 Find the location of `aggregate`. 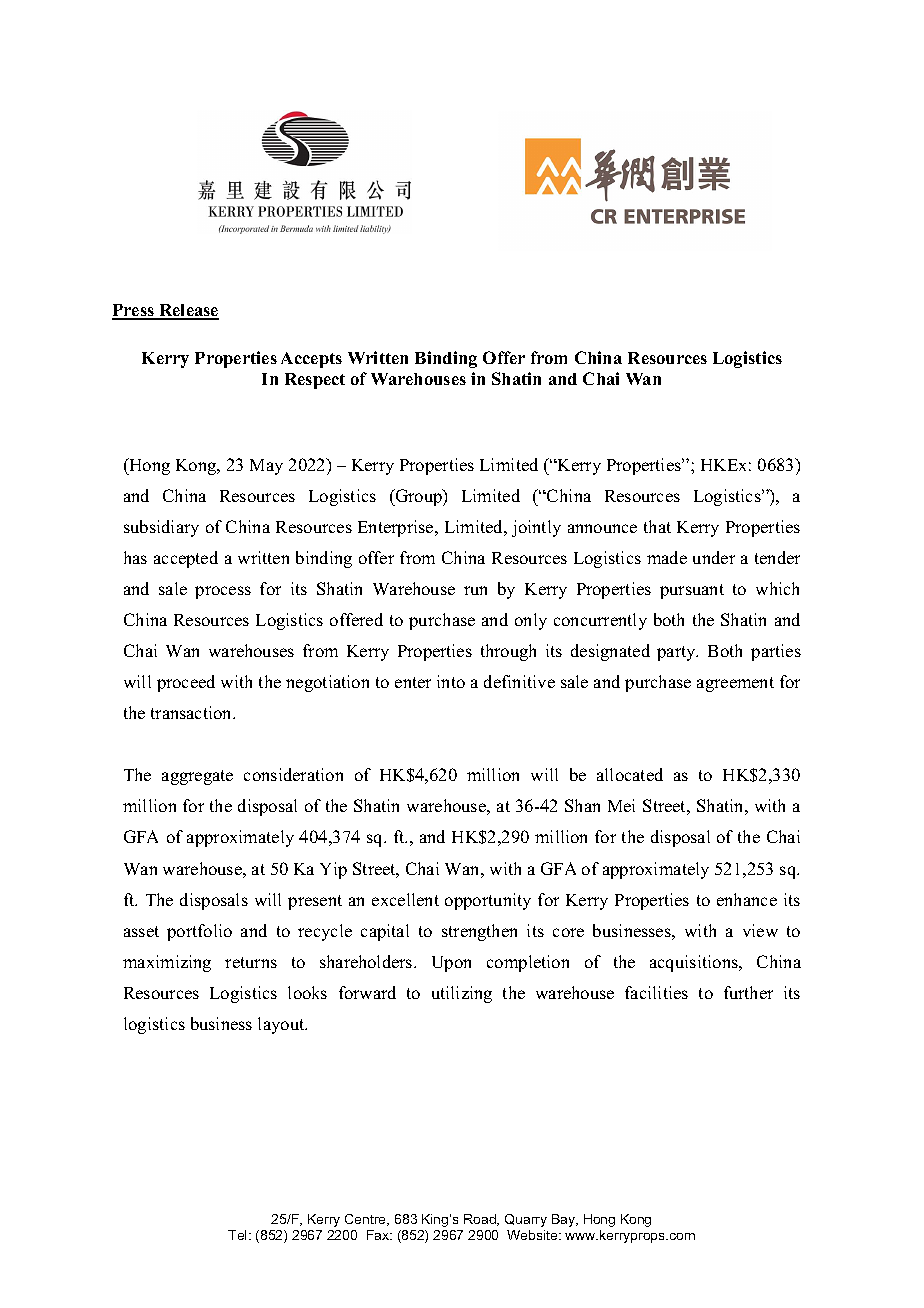

aggregate is located at coordinates (197, 777).
